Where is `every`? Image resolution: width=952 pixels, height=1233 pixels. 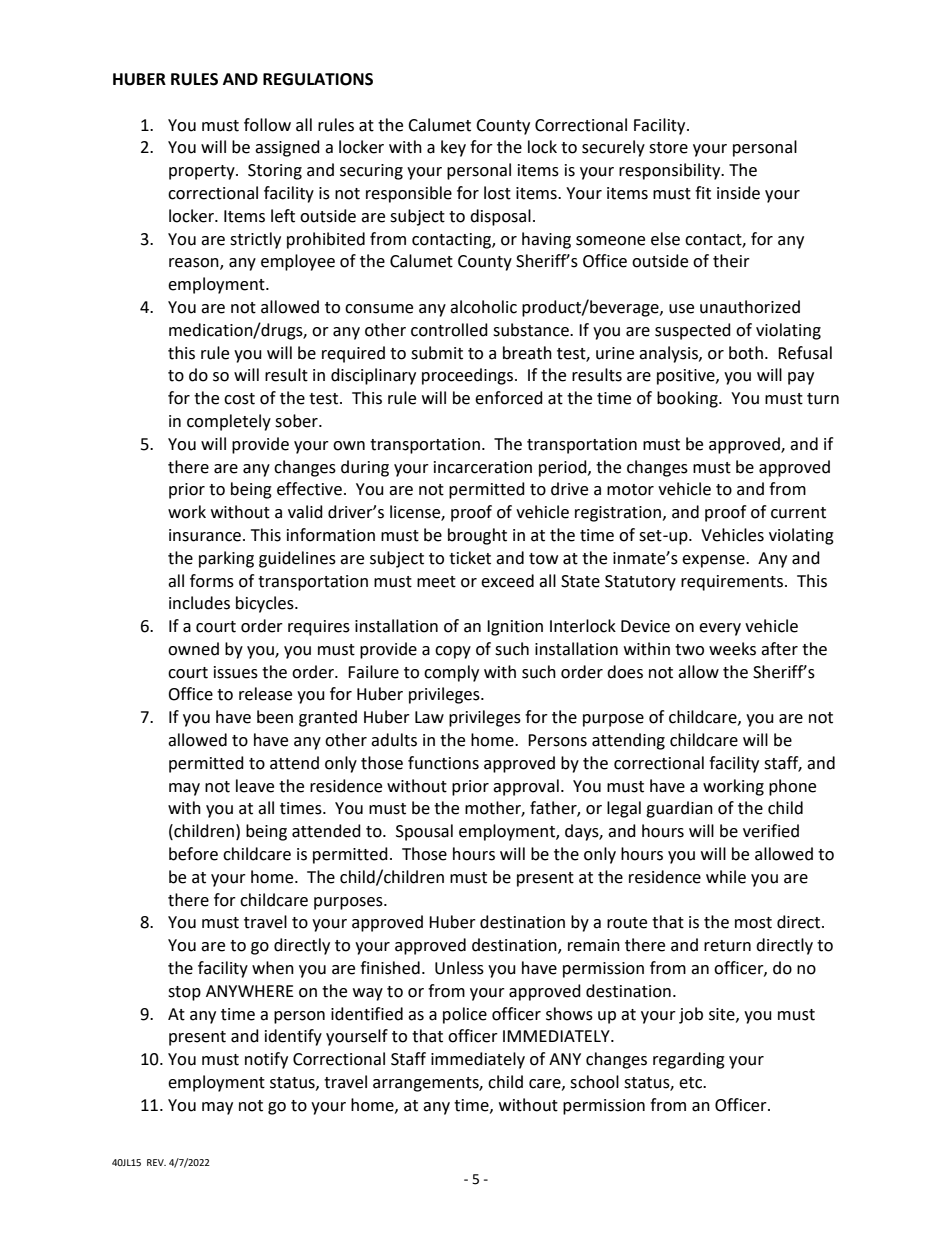 every is located at coordinates (720, 629).
